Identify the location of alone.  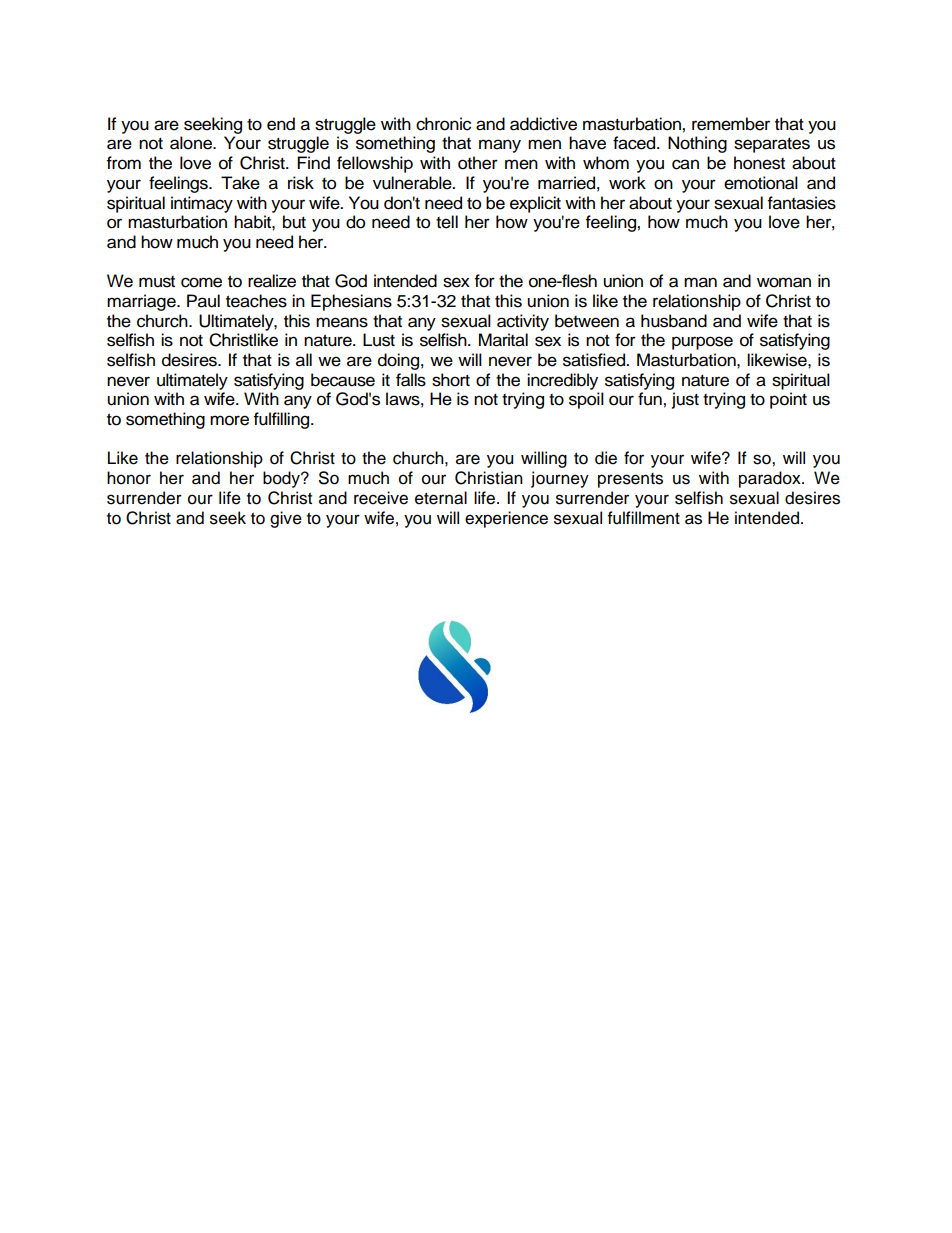
(192, 143).
